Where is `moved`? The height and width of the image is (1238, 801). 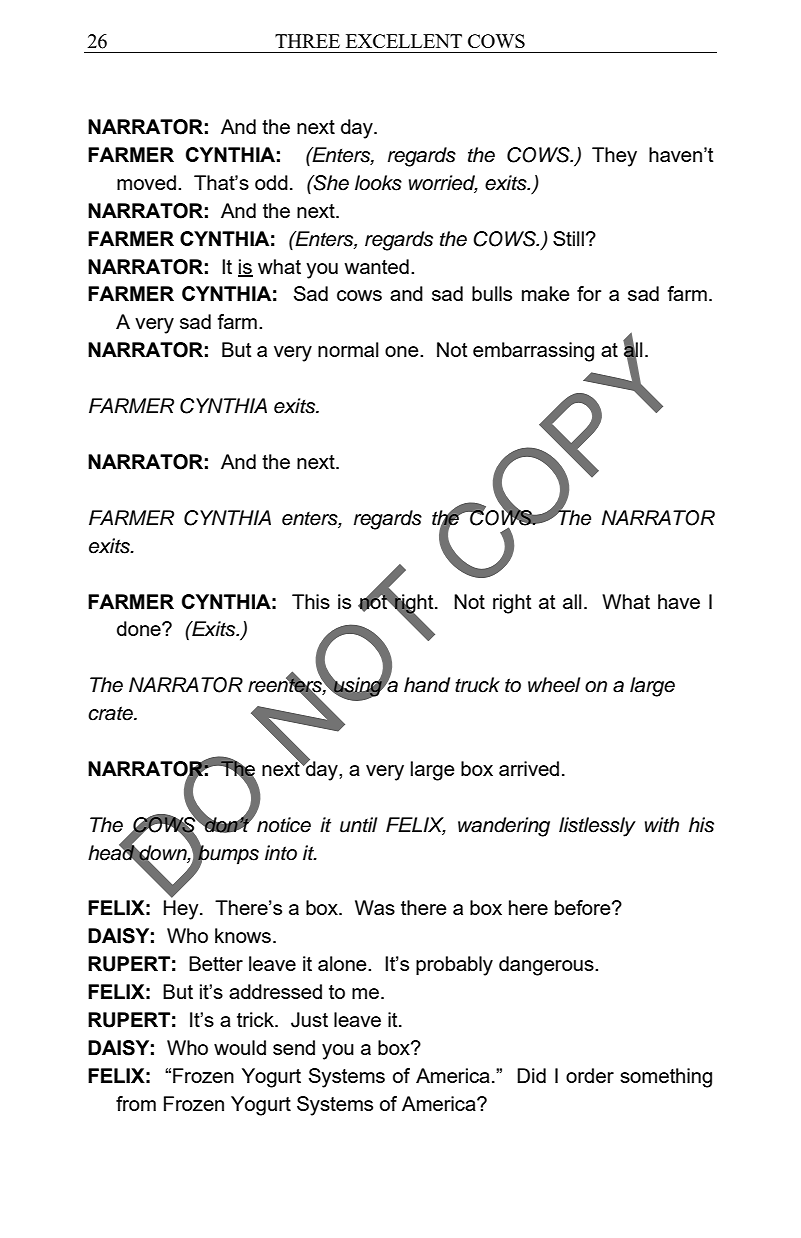
moved is located at coordinates (146, 182).
